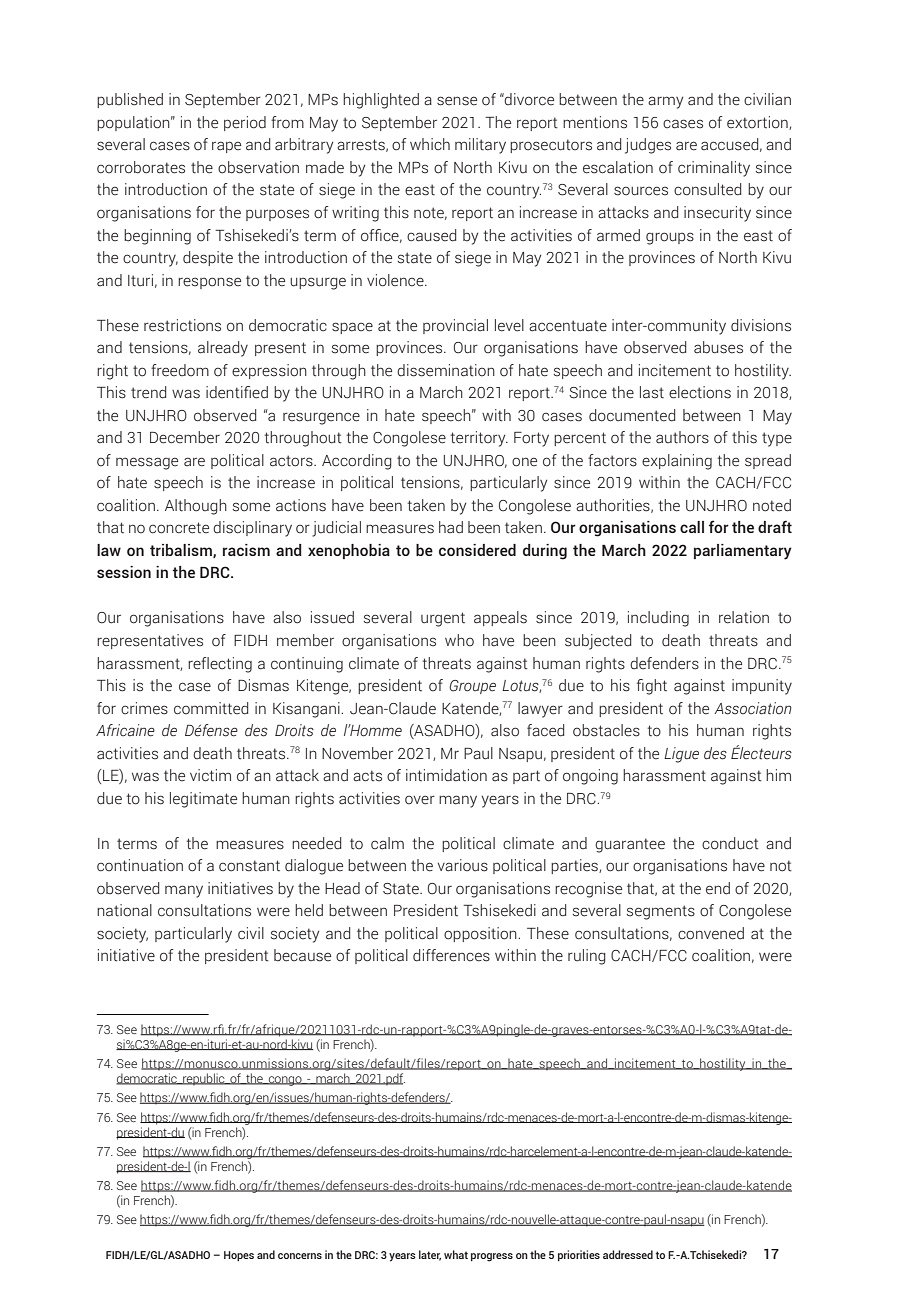 The width and height of the document is (924, 1308). I want to click on already, so click(223, 349).
